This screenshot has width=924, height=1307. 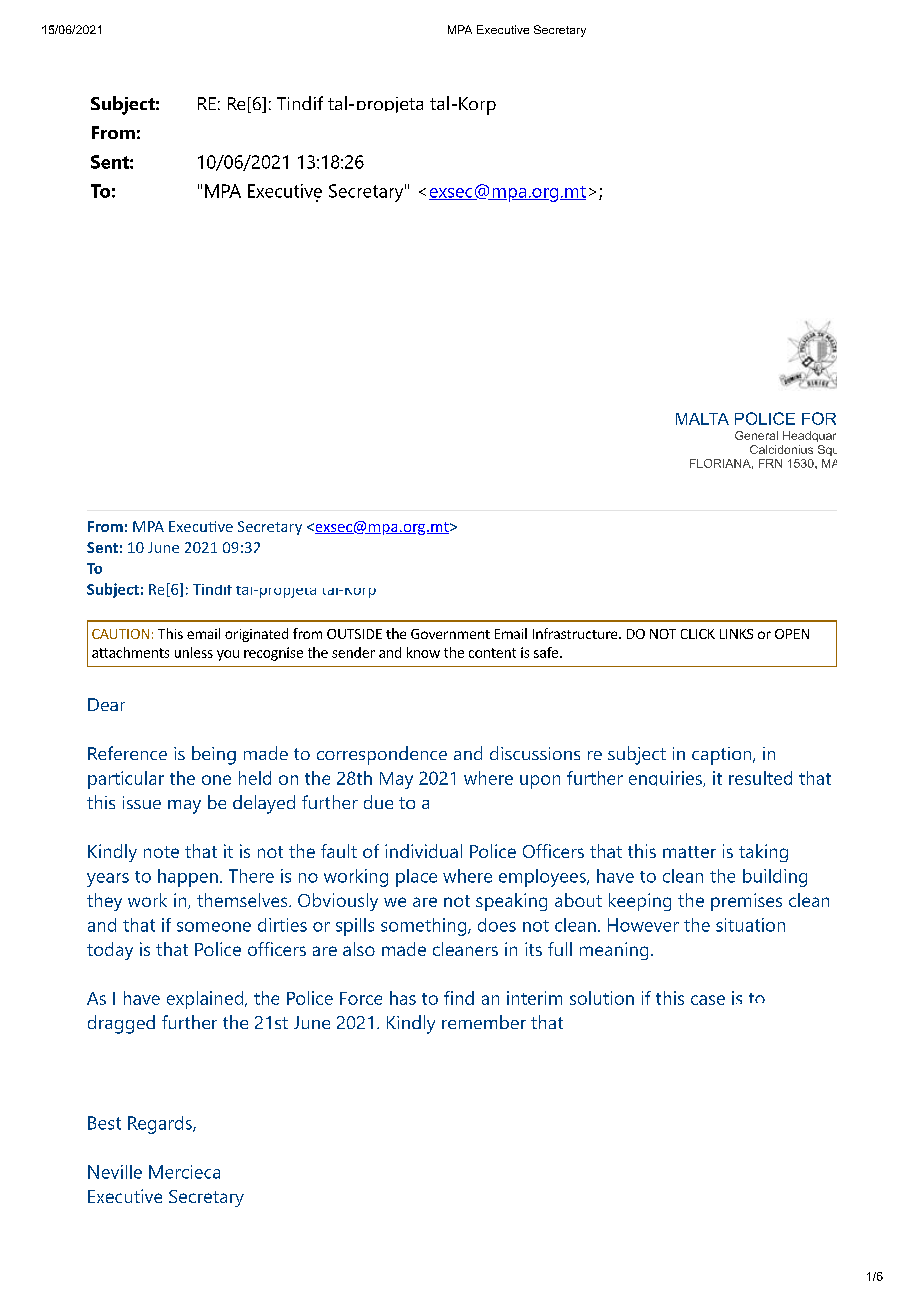 What do you see at coordinates (120, 634) in the screenshot?
I see `CAUTION` at bounding box center [120, 634].
